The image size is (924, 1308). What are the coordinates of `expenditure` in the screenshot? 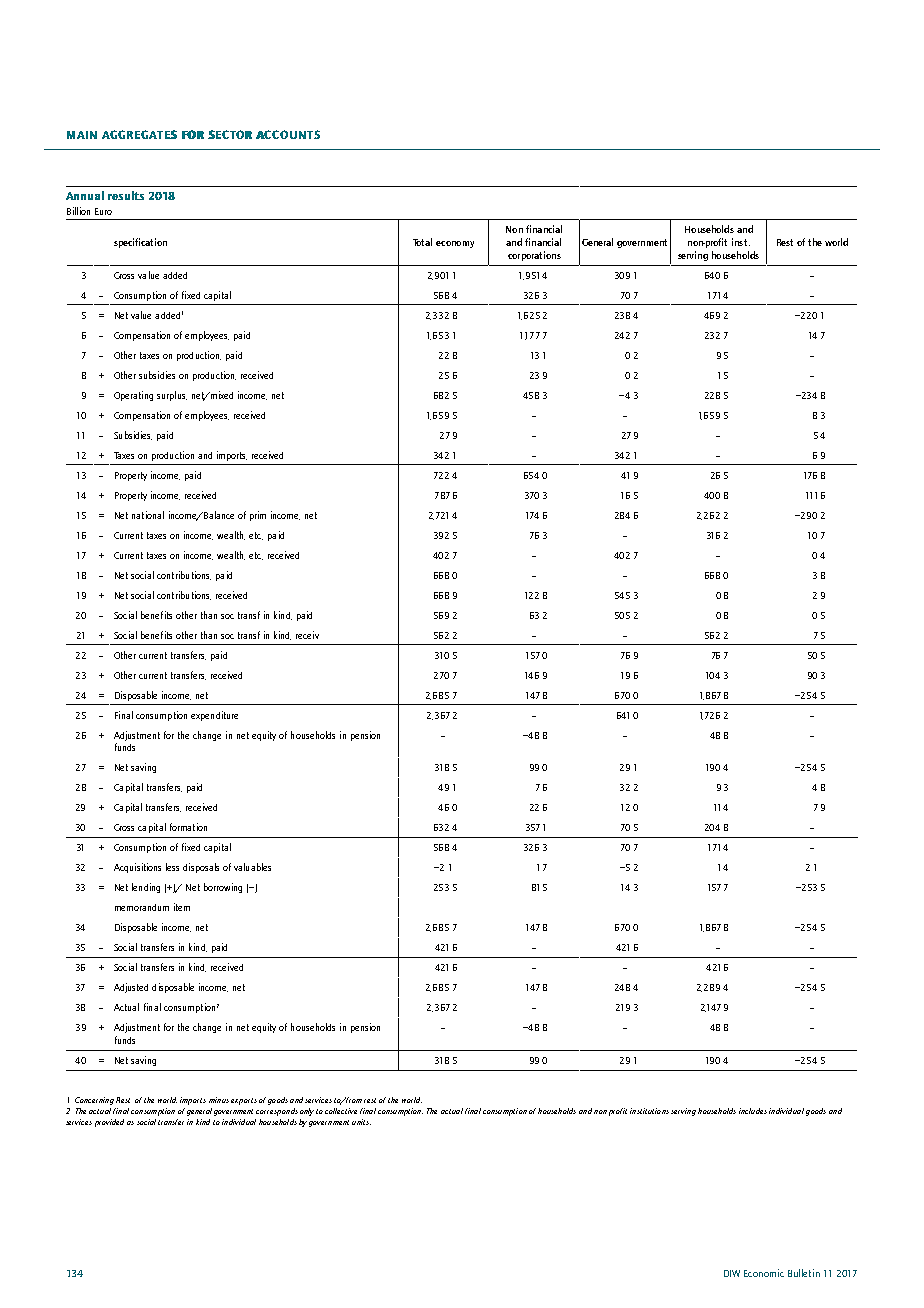 It's located at (214, 716).
